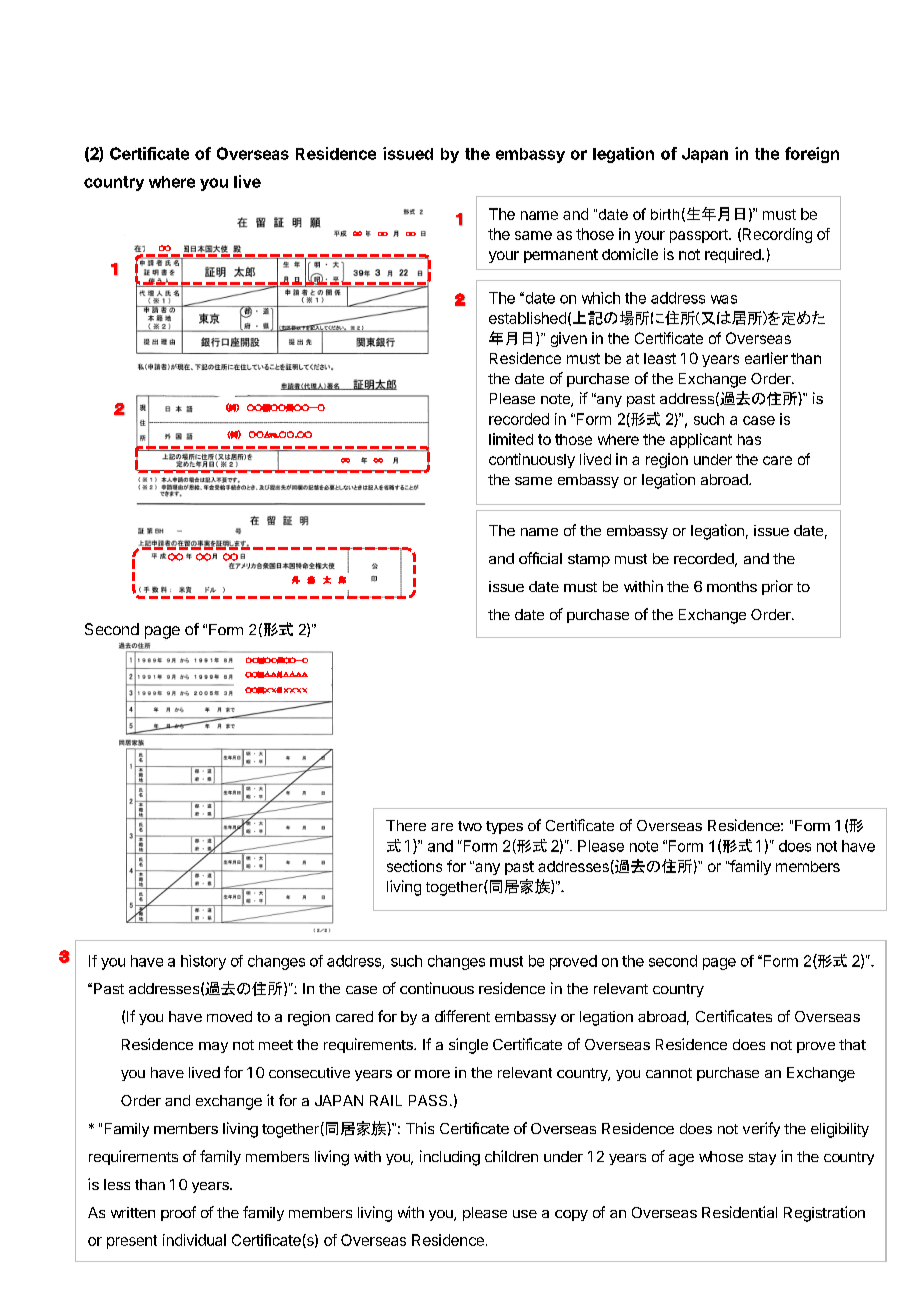 This document has height=1308, width=924. I want to click on that, so click(852, 1044).
